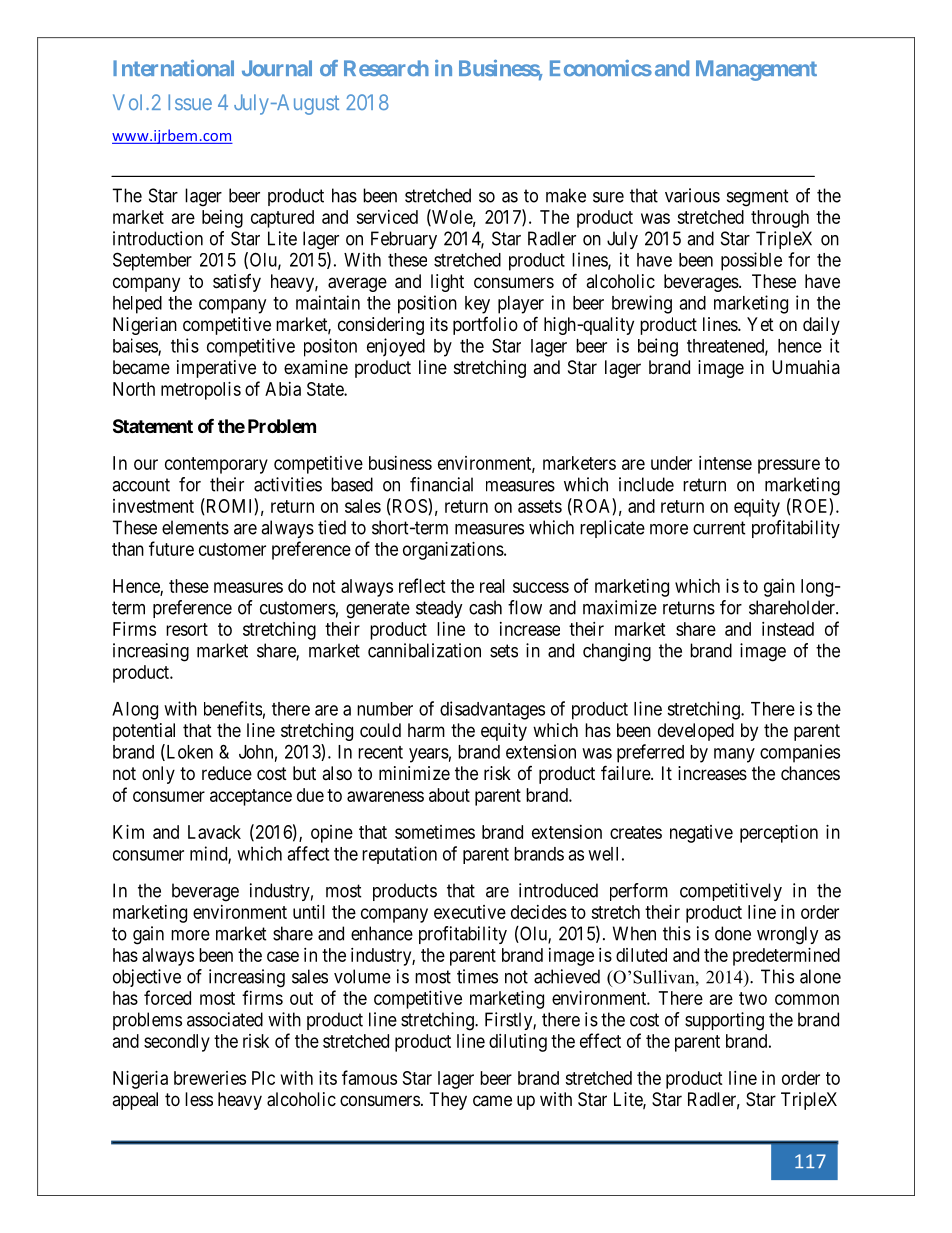 The image size is (952, 1233). I want to click on possible, so click(751, 261).
